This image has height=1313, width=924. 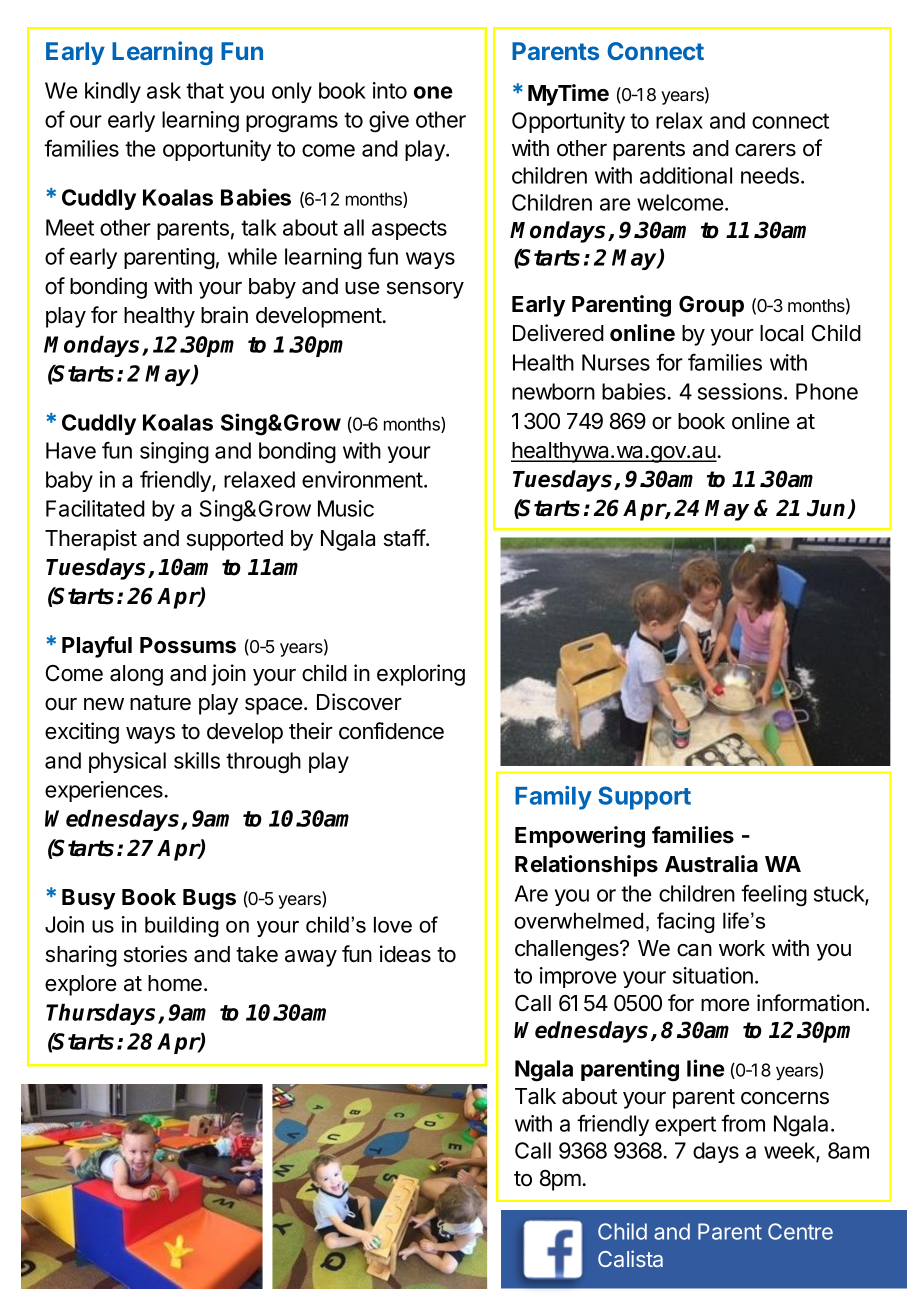 What do you see at coordinates (685, 1126) in the image?
I see `expert` at bounding box center [685, 1126].
